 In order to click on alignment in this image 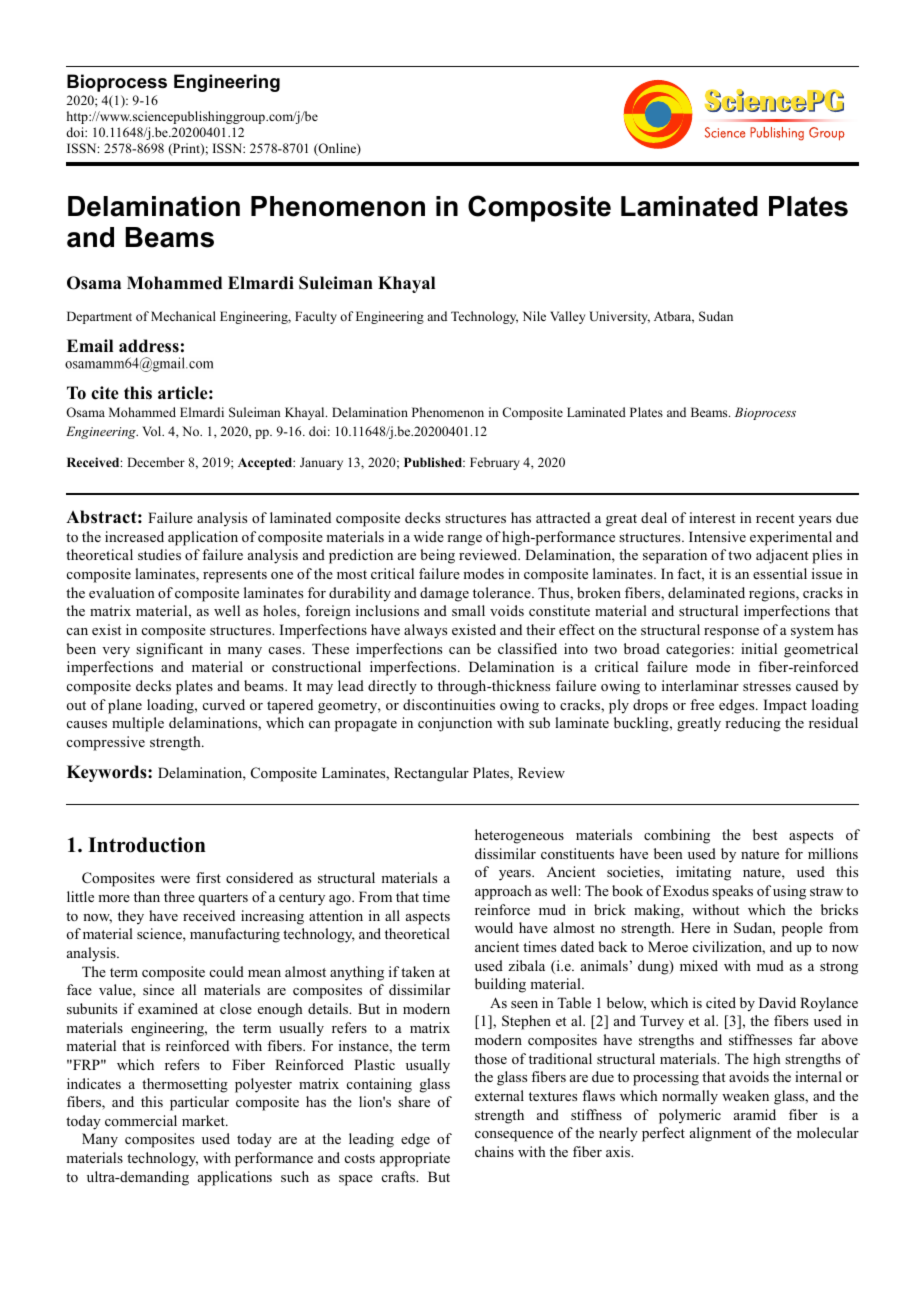, I will do `click(720, 1134)`.
